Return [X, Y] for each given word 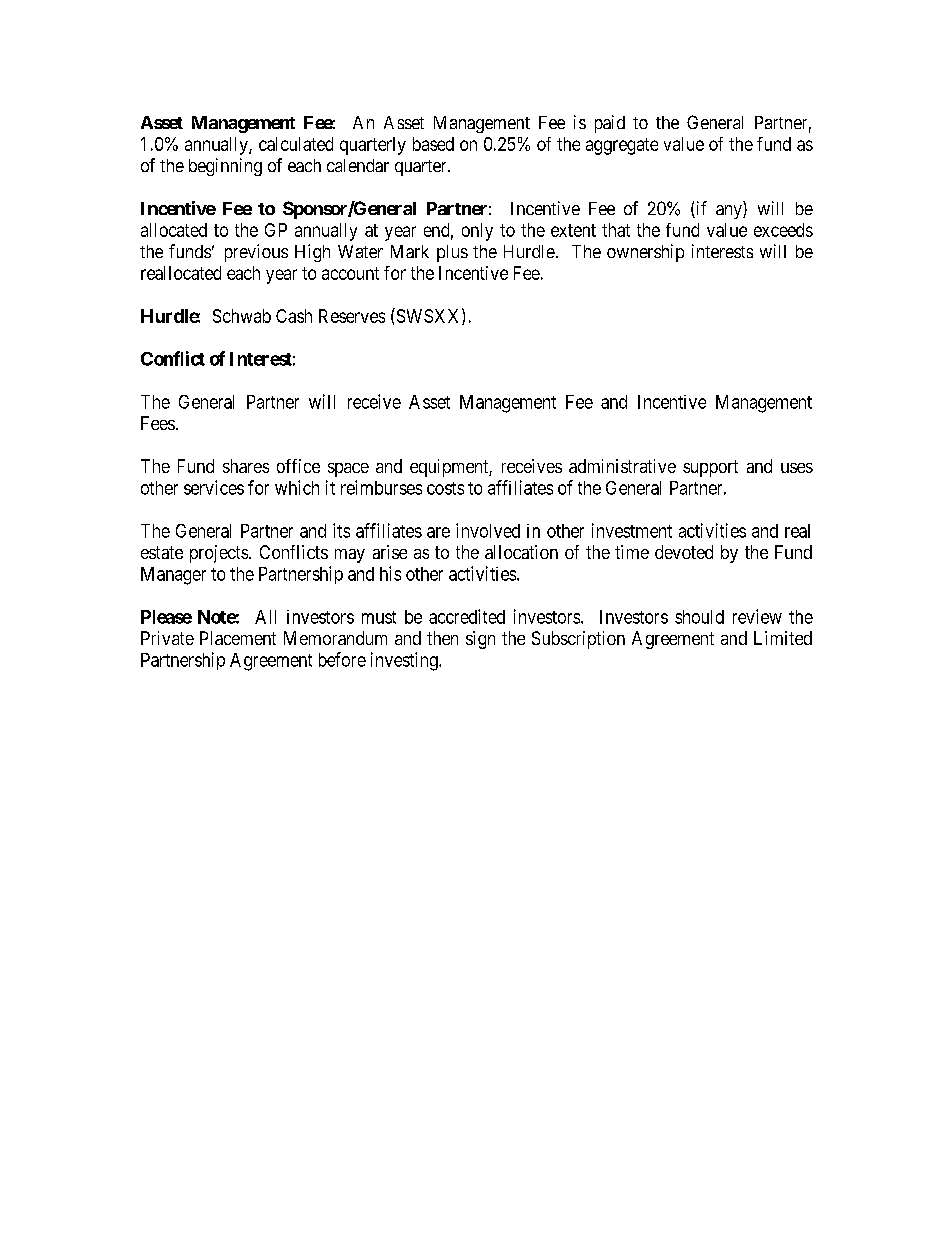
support [710, 468]
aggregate [622, 146]
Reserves [352, 316]
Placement [238, 638]
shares [246, 466]
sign [480, 640]
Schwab [242, 316]
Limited [783, 638]
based [433, 144]
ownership [645, 253]
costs [445, 488]
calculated [296, 144]
